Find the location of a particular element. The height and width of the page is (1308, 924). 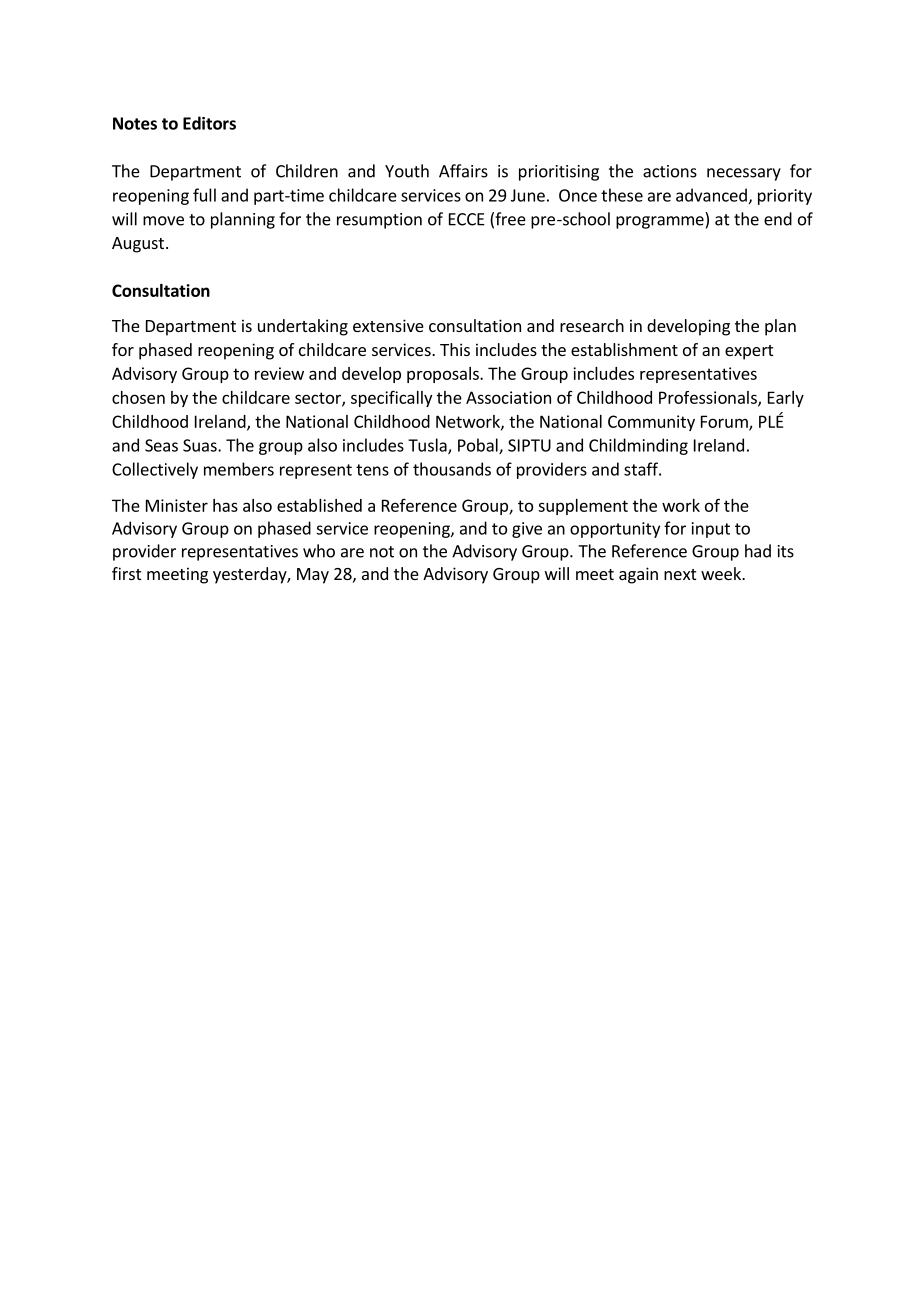

expert is located at coordinates (749, 352).
